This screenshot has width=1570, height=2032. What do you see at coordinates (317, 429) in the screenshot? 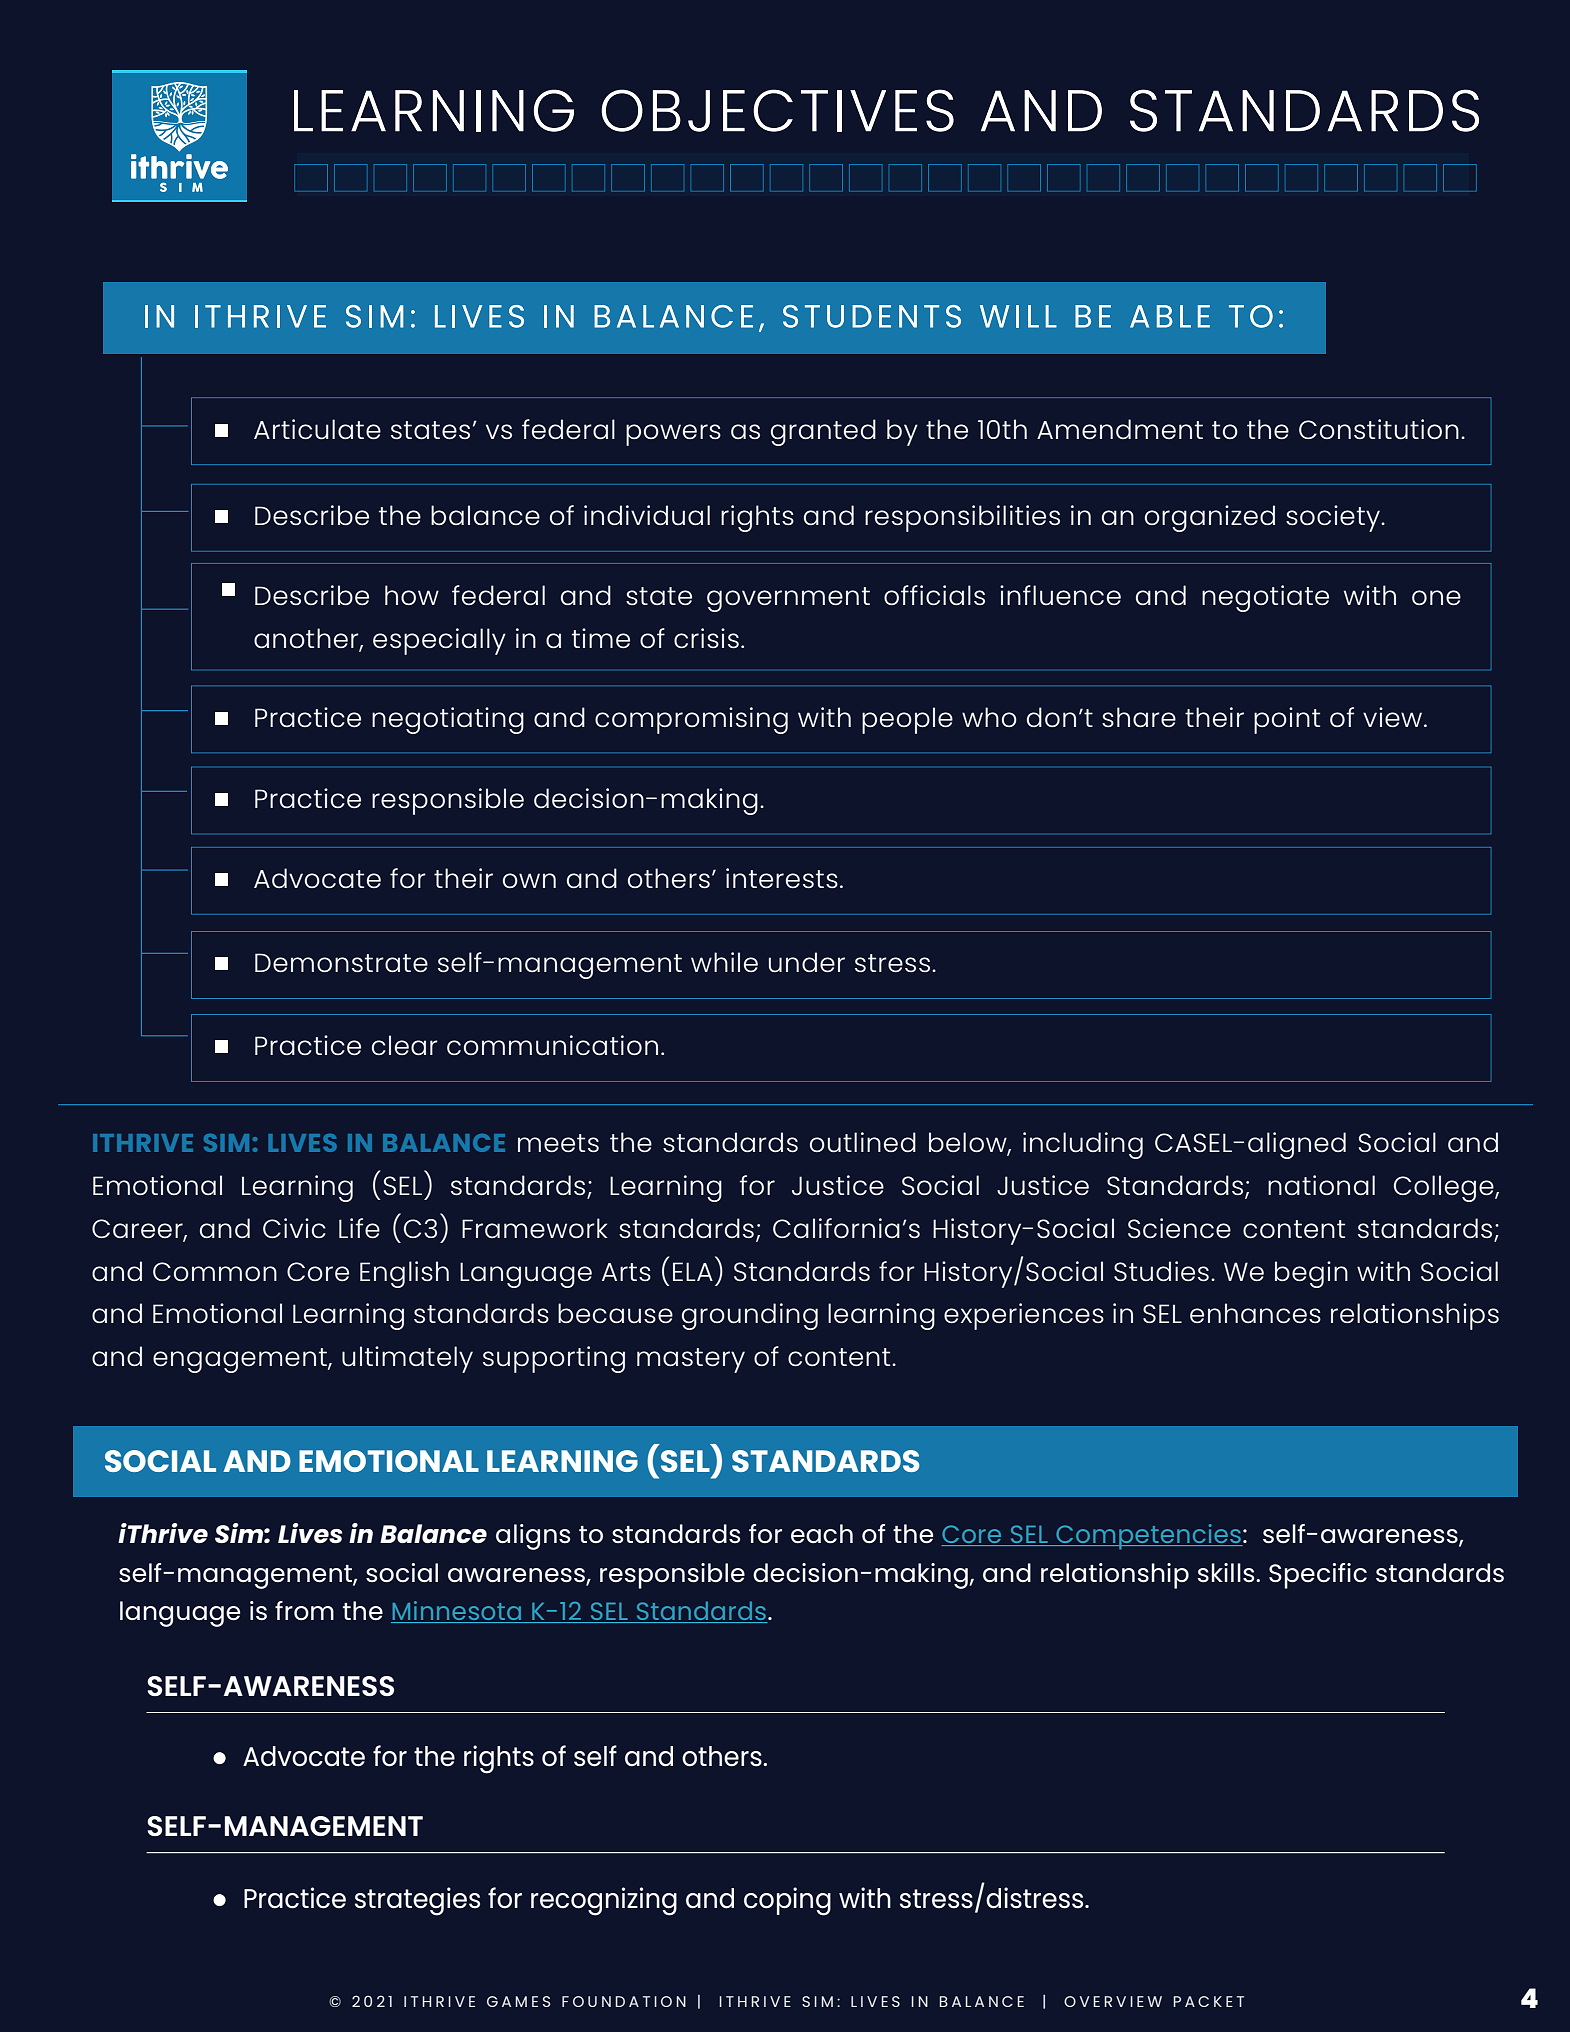
I see `Articulate` at bounding box center [317, 429].
